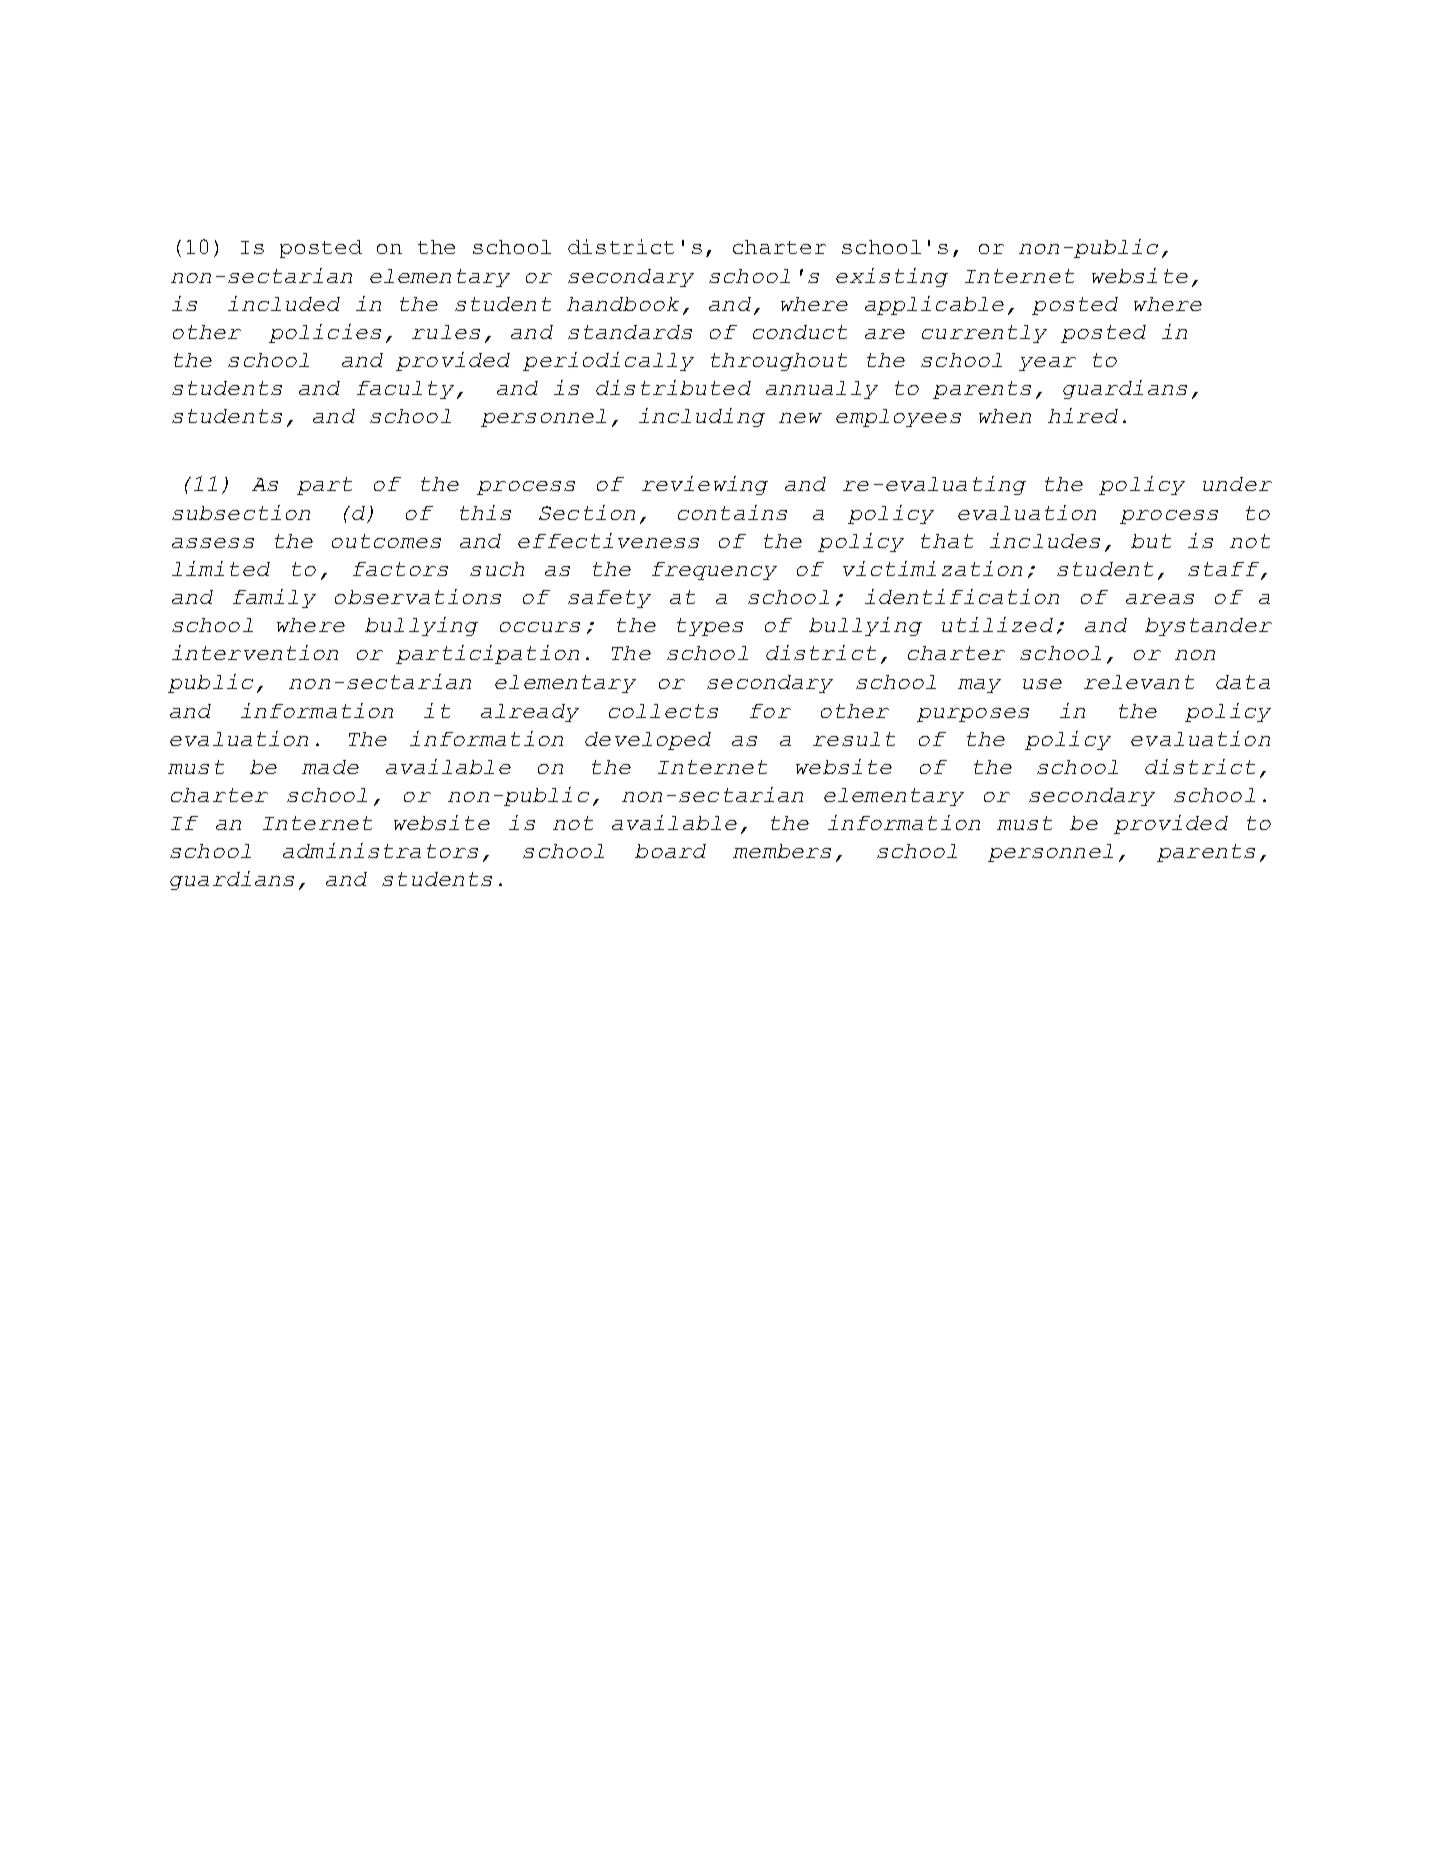 The height and width of the screenshot is (1851, 1431). Describe the element at coordinates (1083, 415) in the screenshot. I see `hired` at that location.
